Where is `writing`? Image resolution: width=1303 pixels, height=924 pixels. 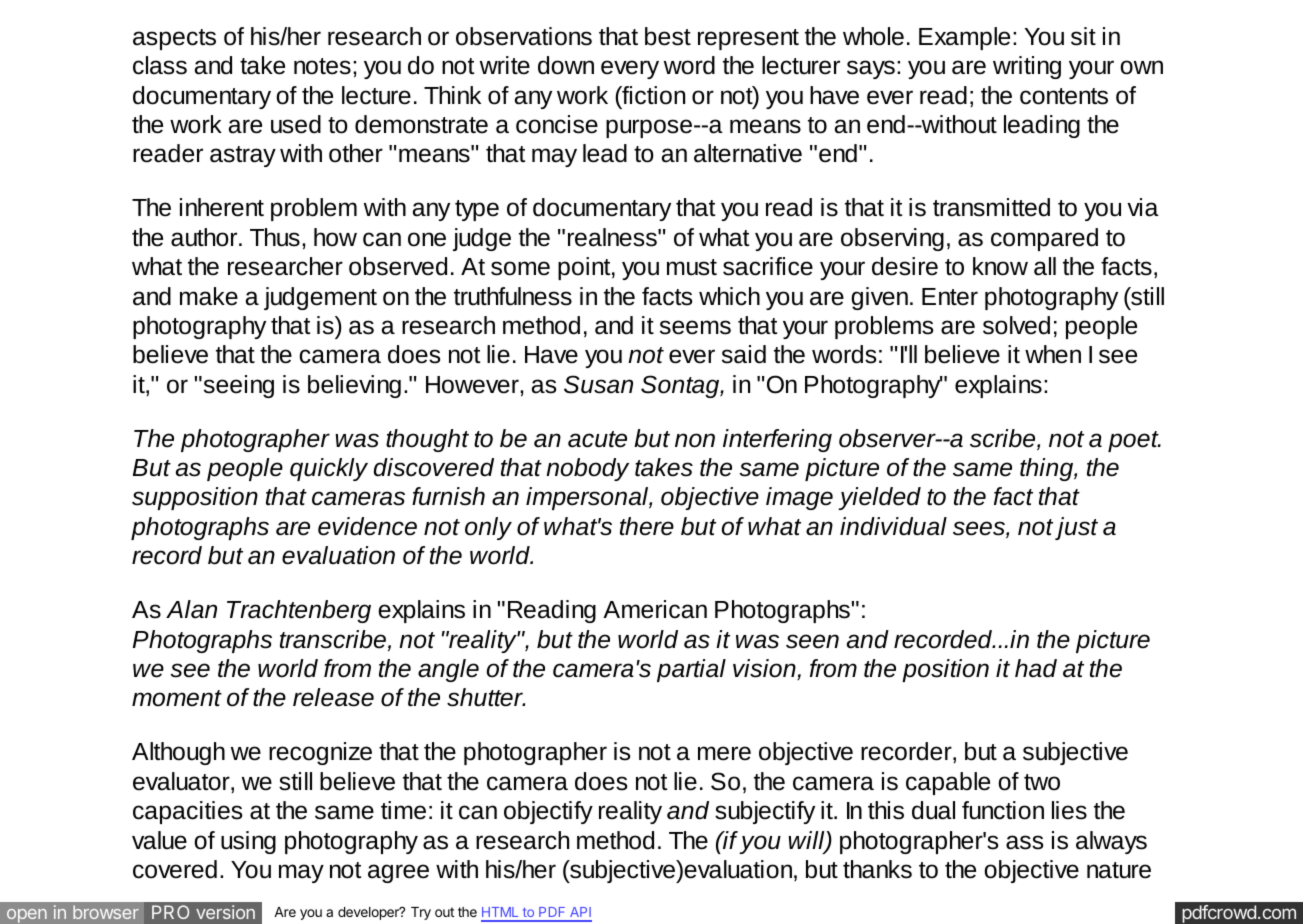 writing is located at coordinates (1027, 67).
